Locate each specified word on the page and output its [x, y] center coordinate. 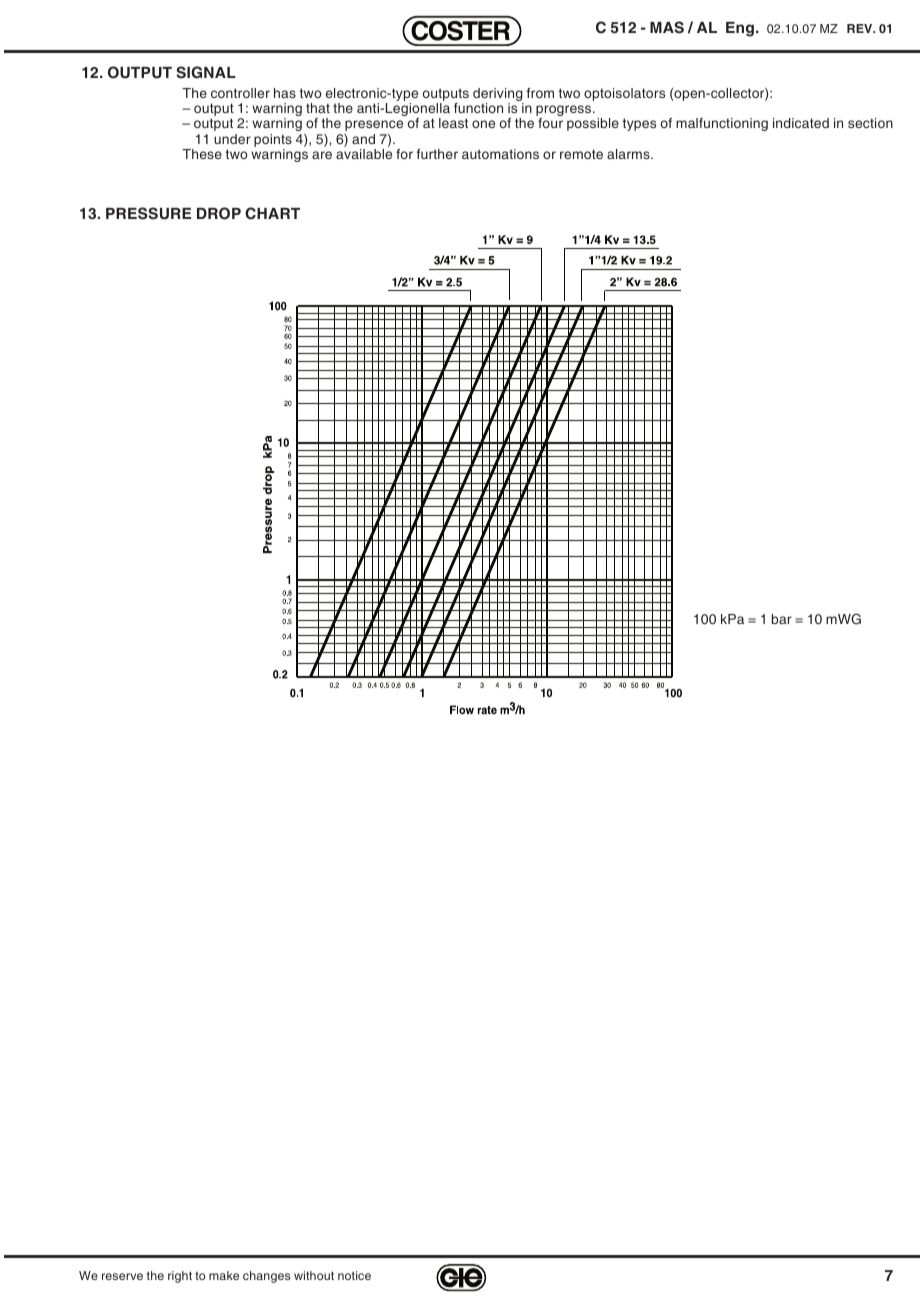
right [180, 1277]
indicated [801, 123]
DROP [219, 213]
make [224, 1275]
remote [581, 154]
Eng [740, 29]
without [314, 1275]
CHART [272, 213]
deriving [498, 96]
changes [266, 1277]
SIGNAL [206, 72]
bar [782, 619]
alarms [629, 154]
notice [354, 1275]
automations [500, 154]
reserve [122, 1276]
